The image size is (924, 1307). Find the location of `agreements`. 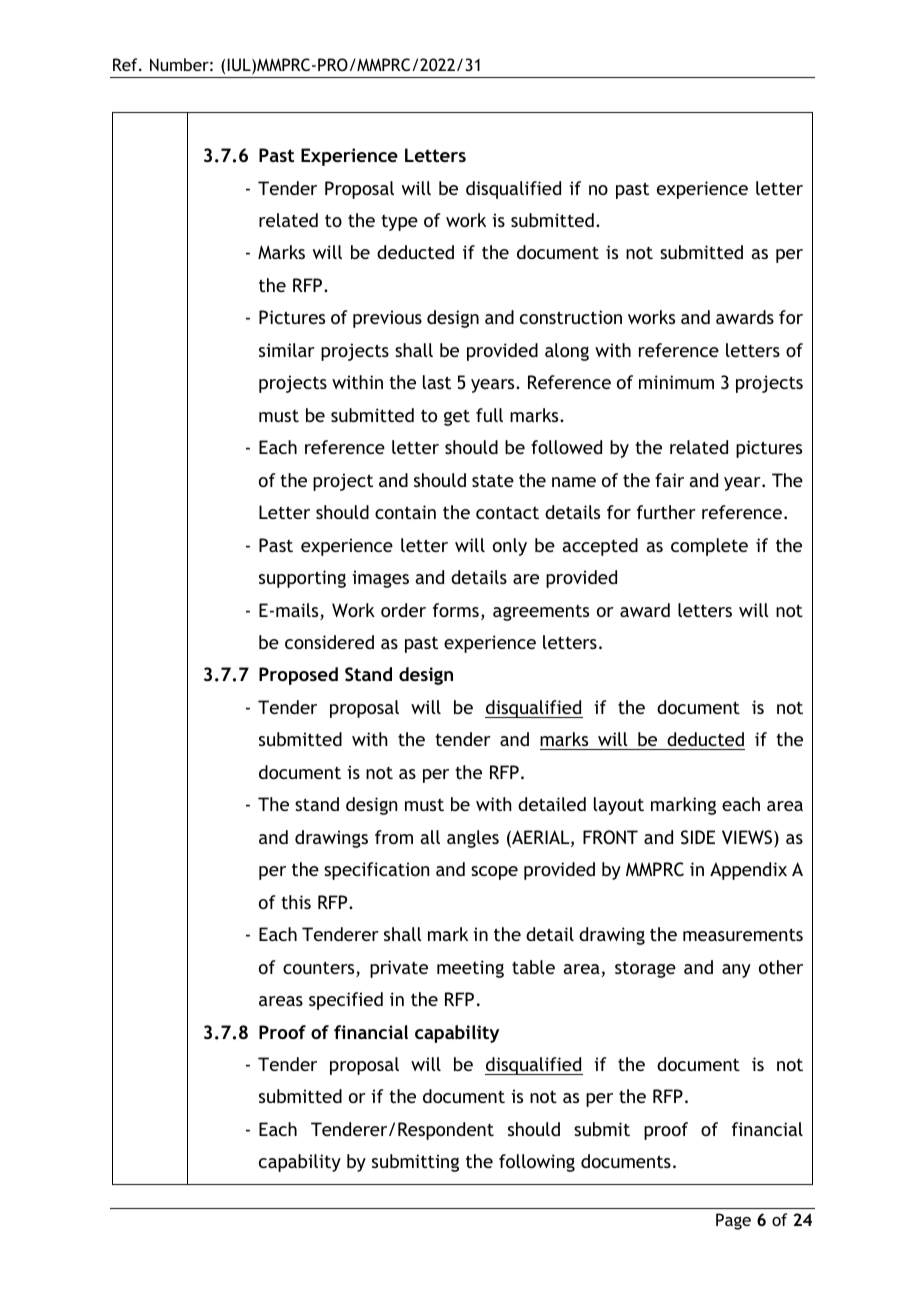

agreements is located at coordinates (541, 613).
